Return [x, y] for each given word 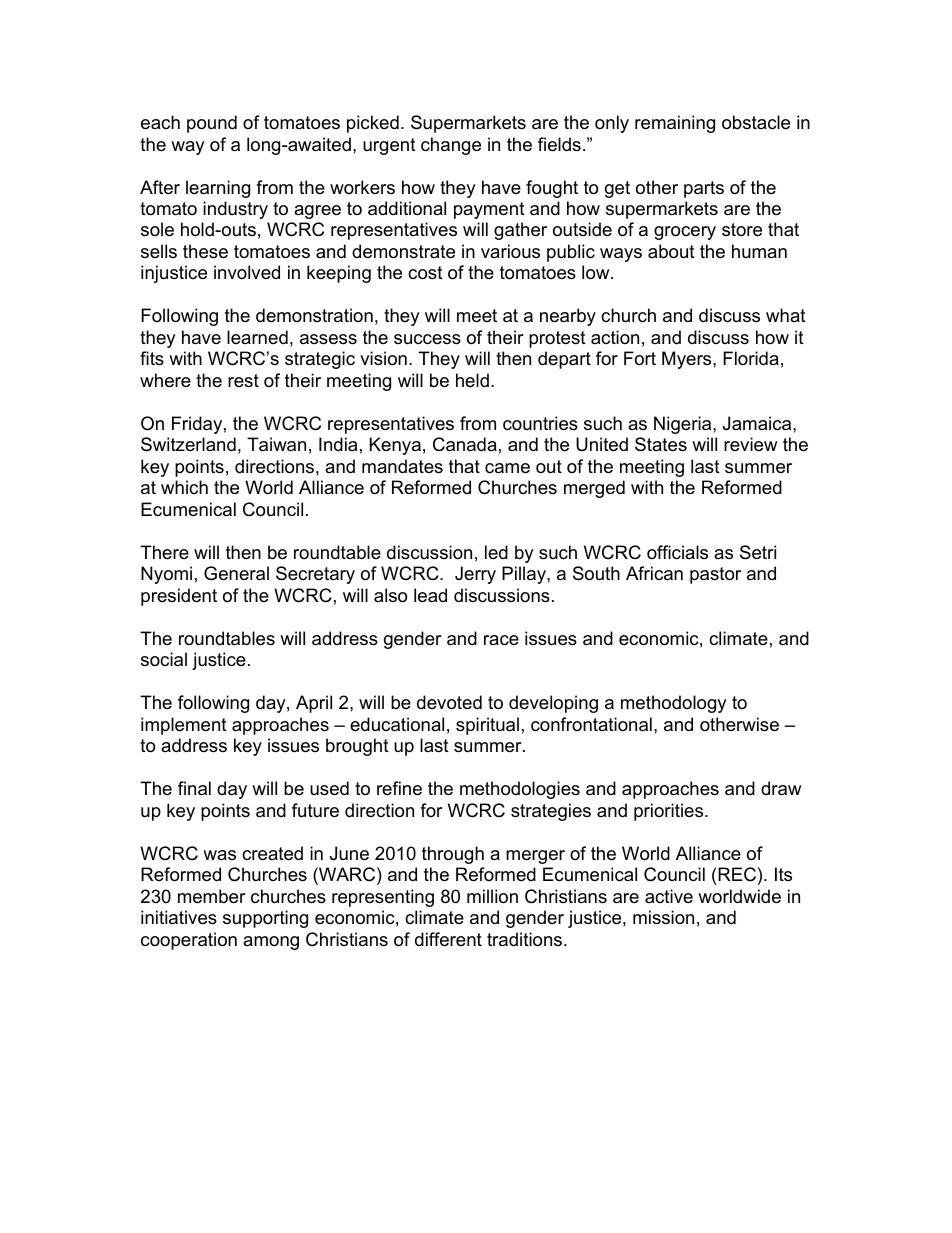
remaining [675, 124]
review [750, 444]
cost [425, 273]
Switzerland [188, 444]
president [179, 597]
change [451, 146]
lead [430, 595]
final [194, 788]
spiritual [487, 726]
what [786, 315]
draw [781, 788]
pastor [715, 575]
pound [212, 124]
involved [247, 272]
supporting [265, 919]
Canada [465, 444]
